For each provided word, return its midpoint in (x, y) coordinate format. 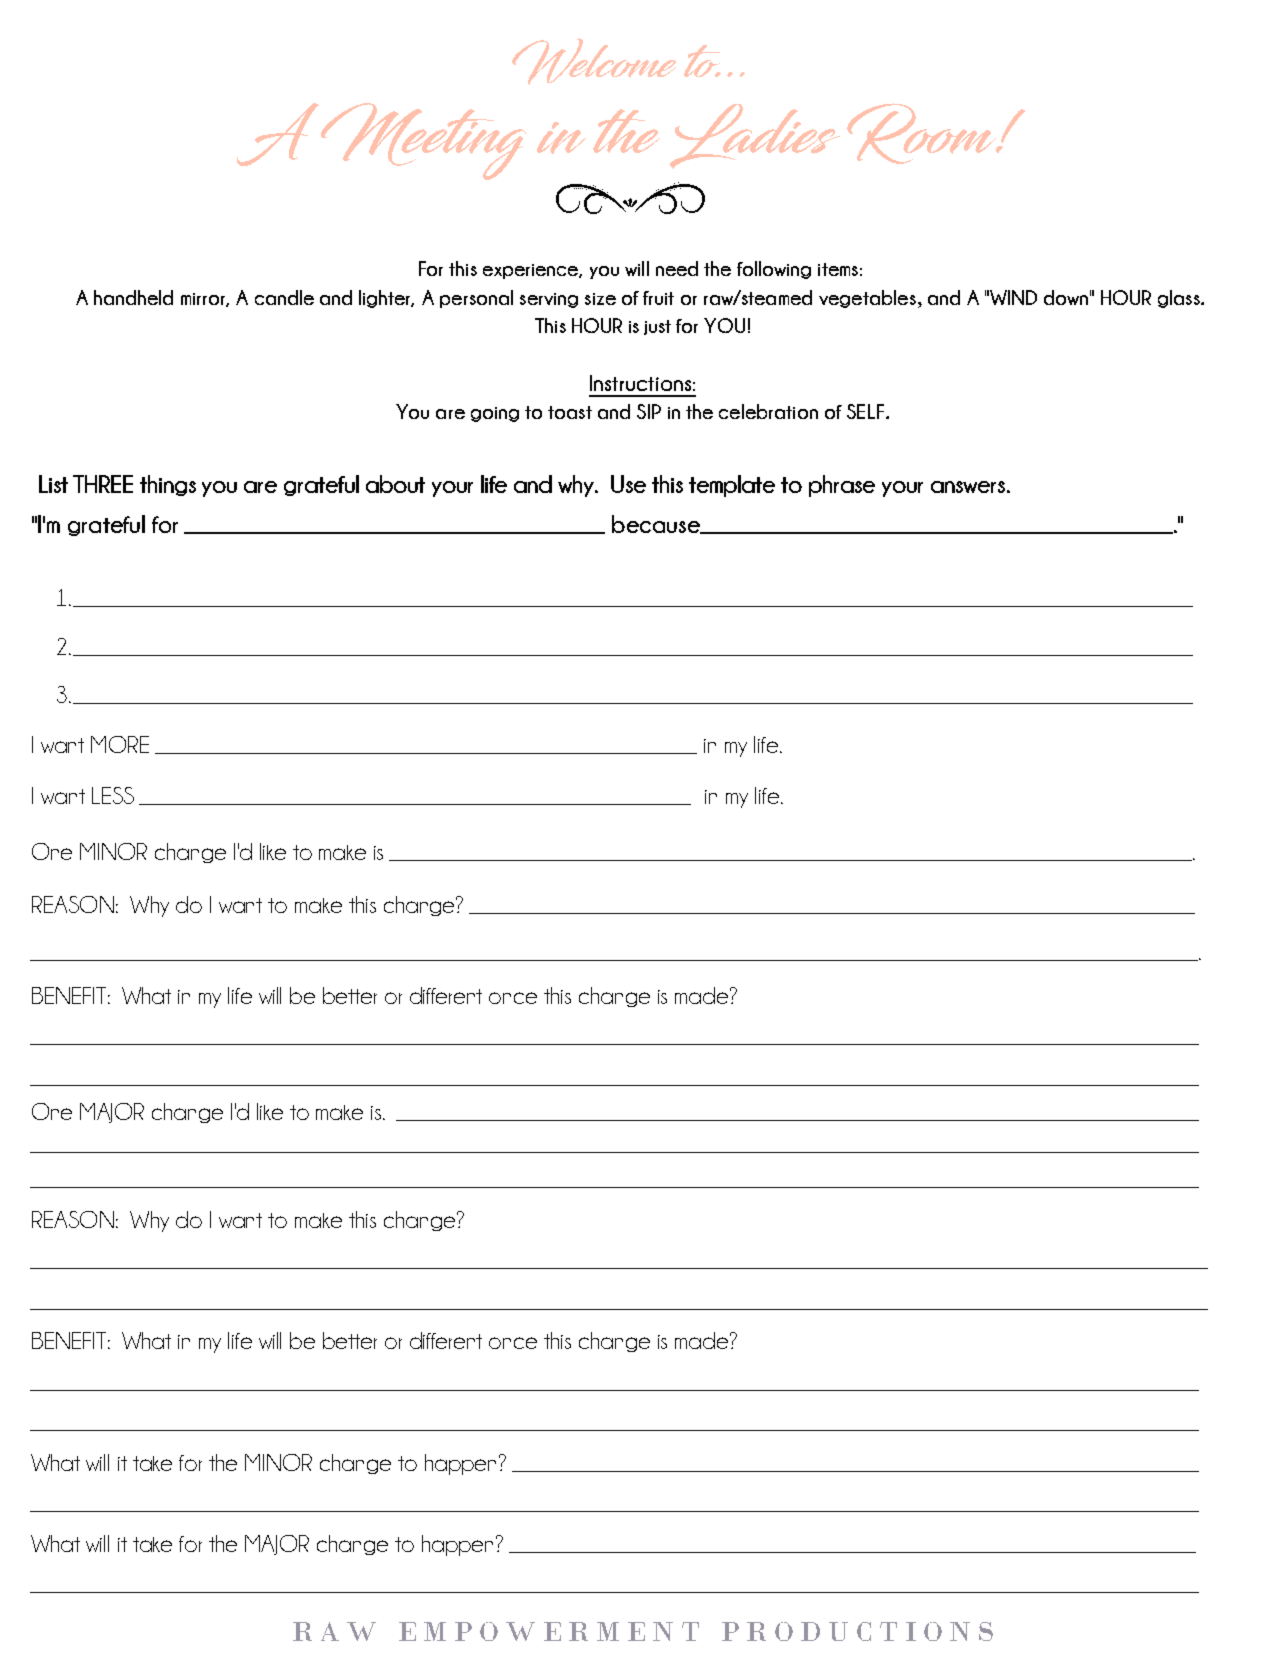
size (600, 299)
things (168, 485)
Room (923, 133)
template (732, 486)
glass (1180, 299)
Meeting (423, 141)
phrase (842, 486)
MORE (120, 744)
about (395, 484)
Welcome (594, 61)
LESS (113, 795)
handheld (133, 297)
